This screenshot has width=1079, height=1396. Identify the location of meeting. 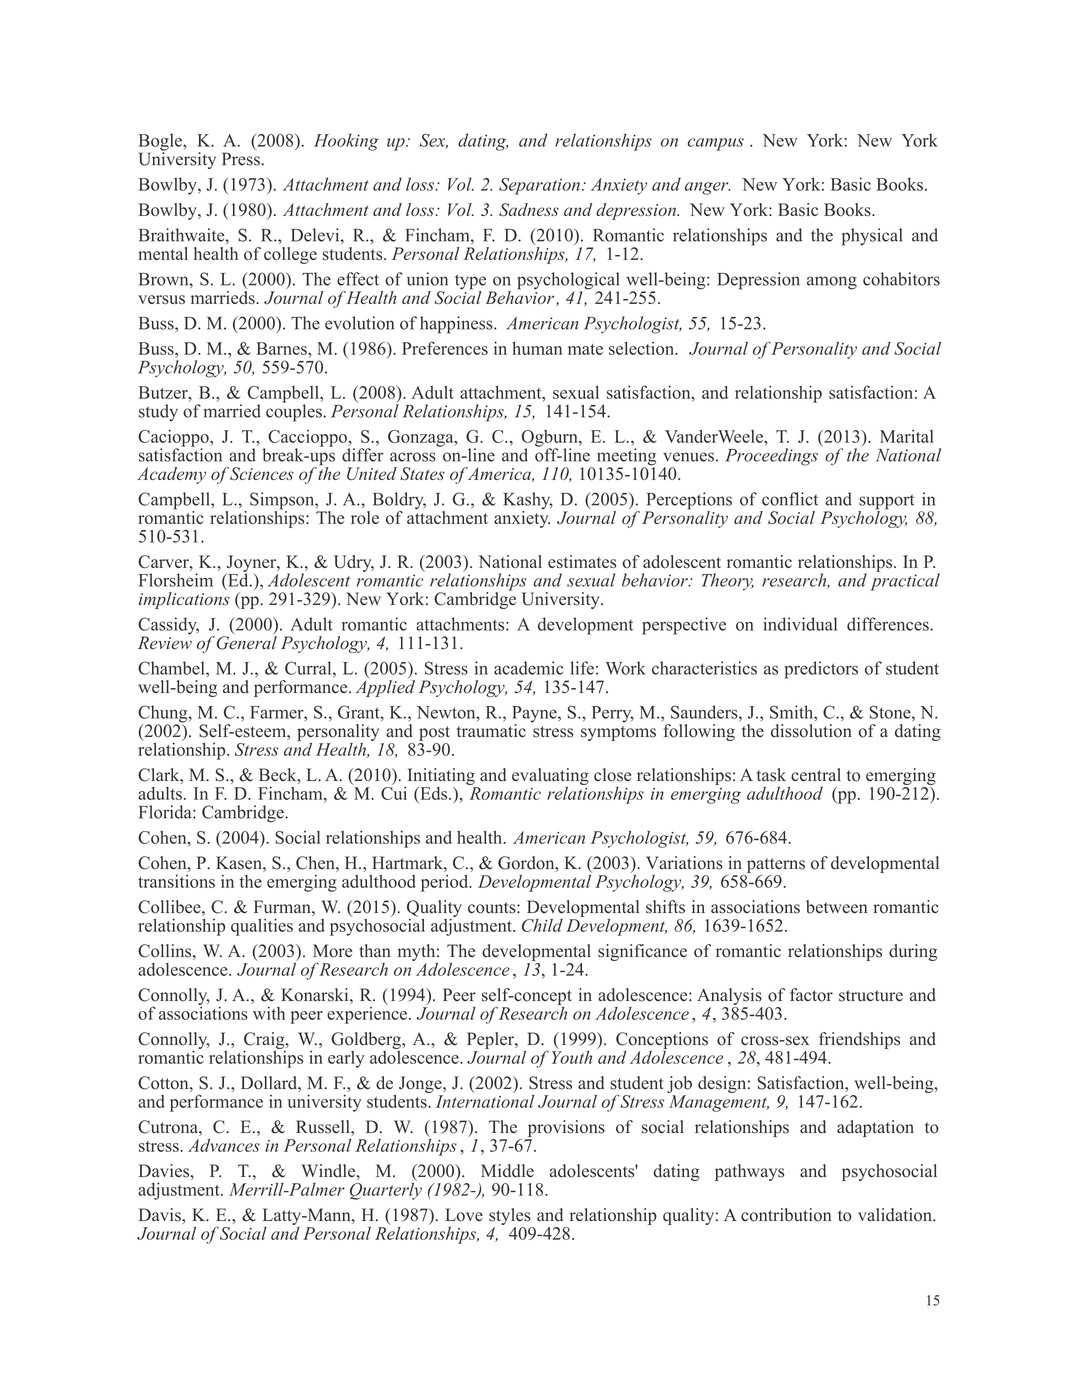
(626, 458).
